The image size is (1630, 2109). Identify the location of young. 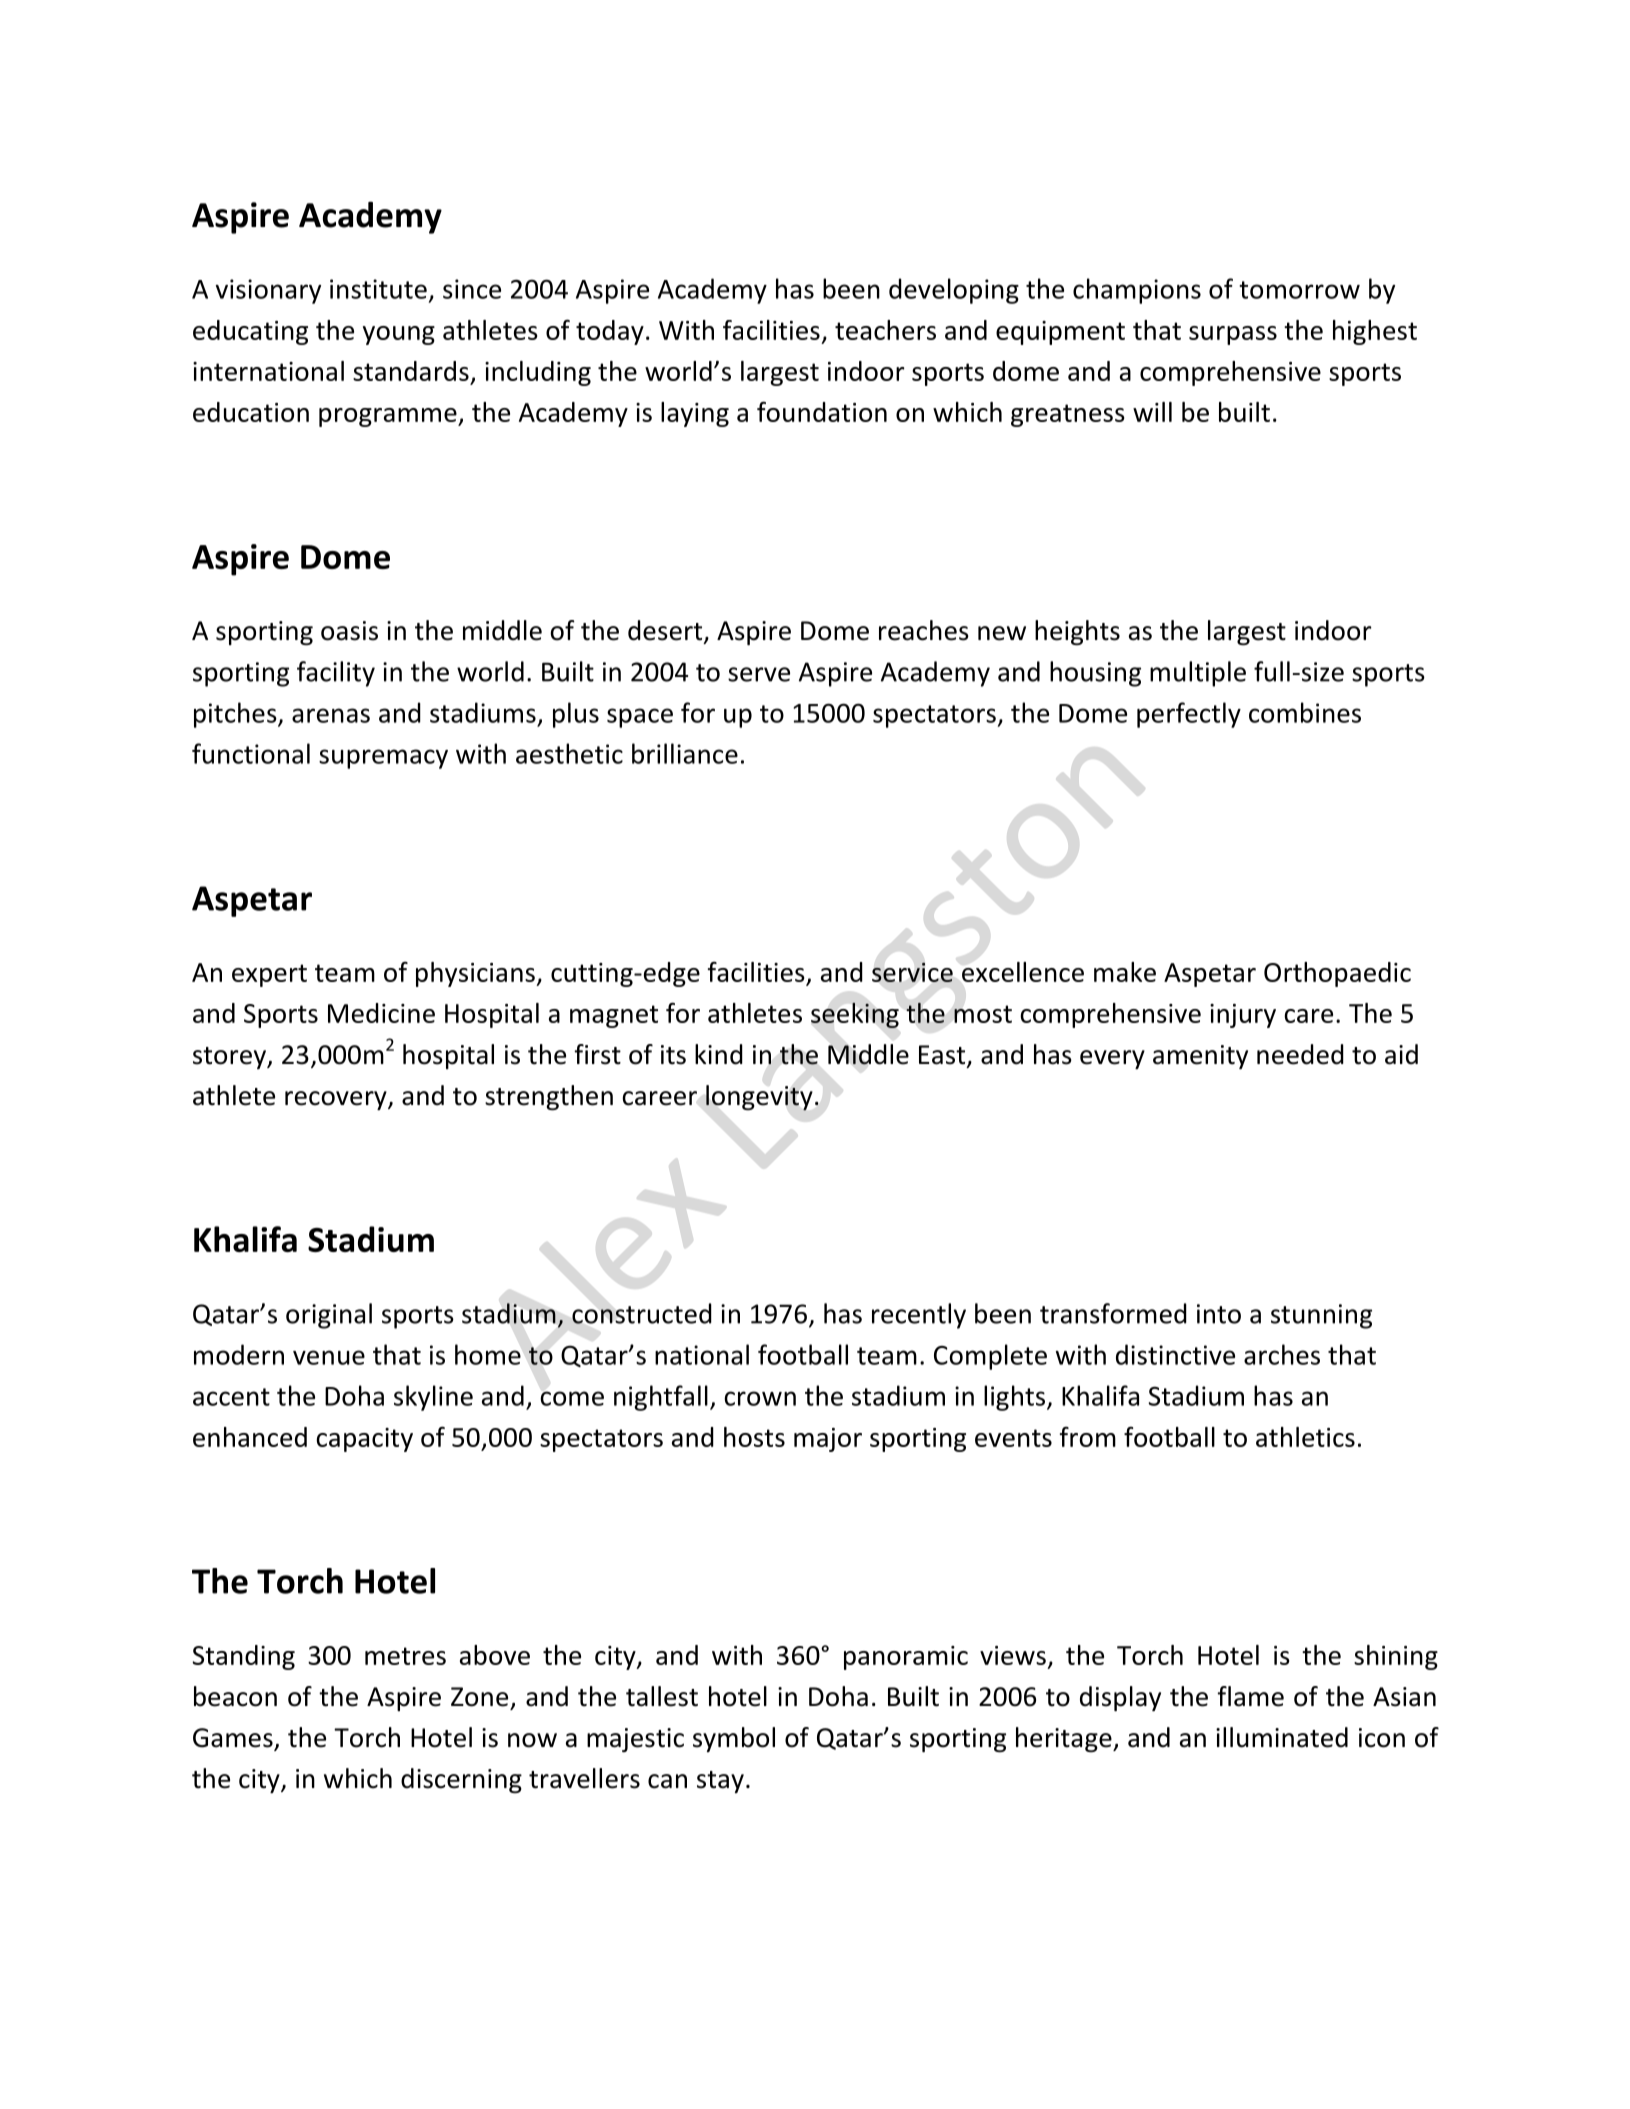
(399, 335).
